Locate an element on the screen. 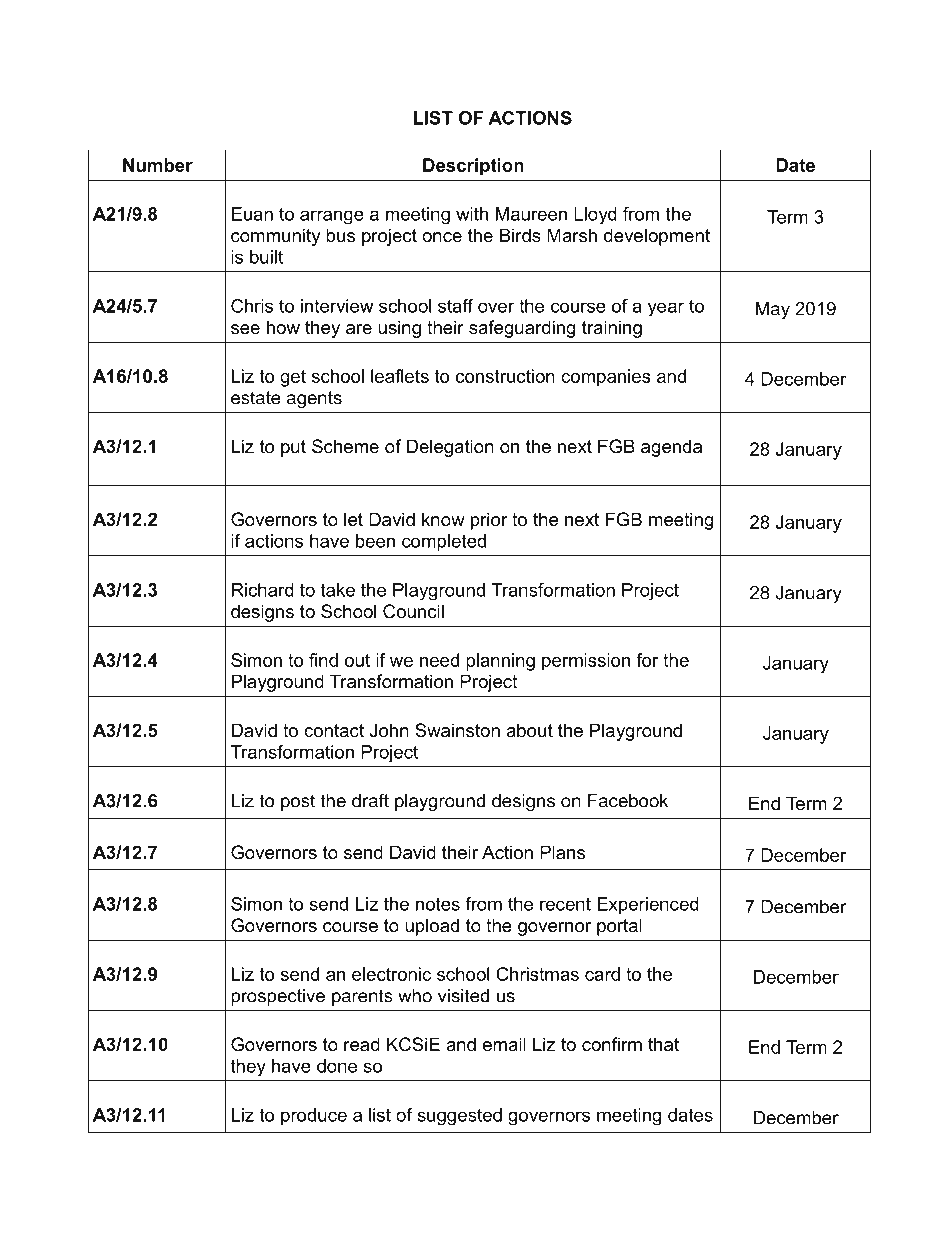  suggested is located at coordinates (460, 1117).
